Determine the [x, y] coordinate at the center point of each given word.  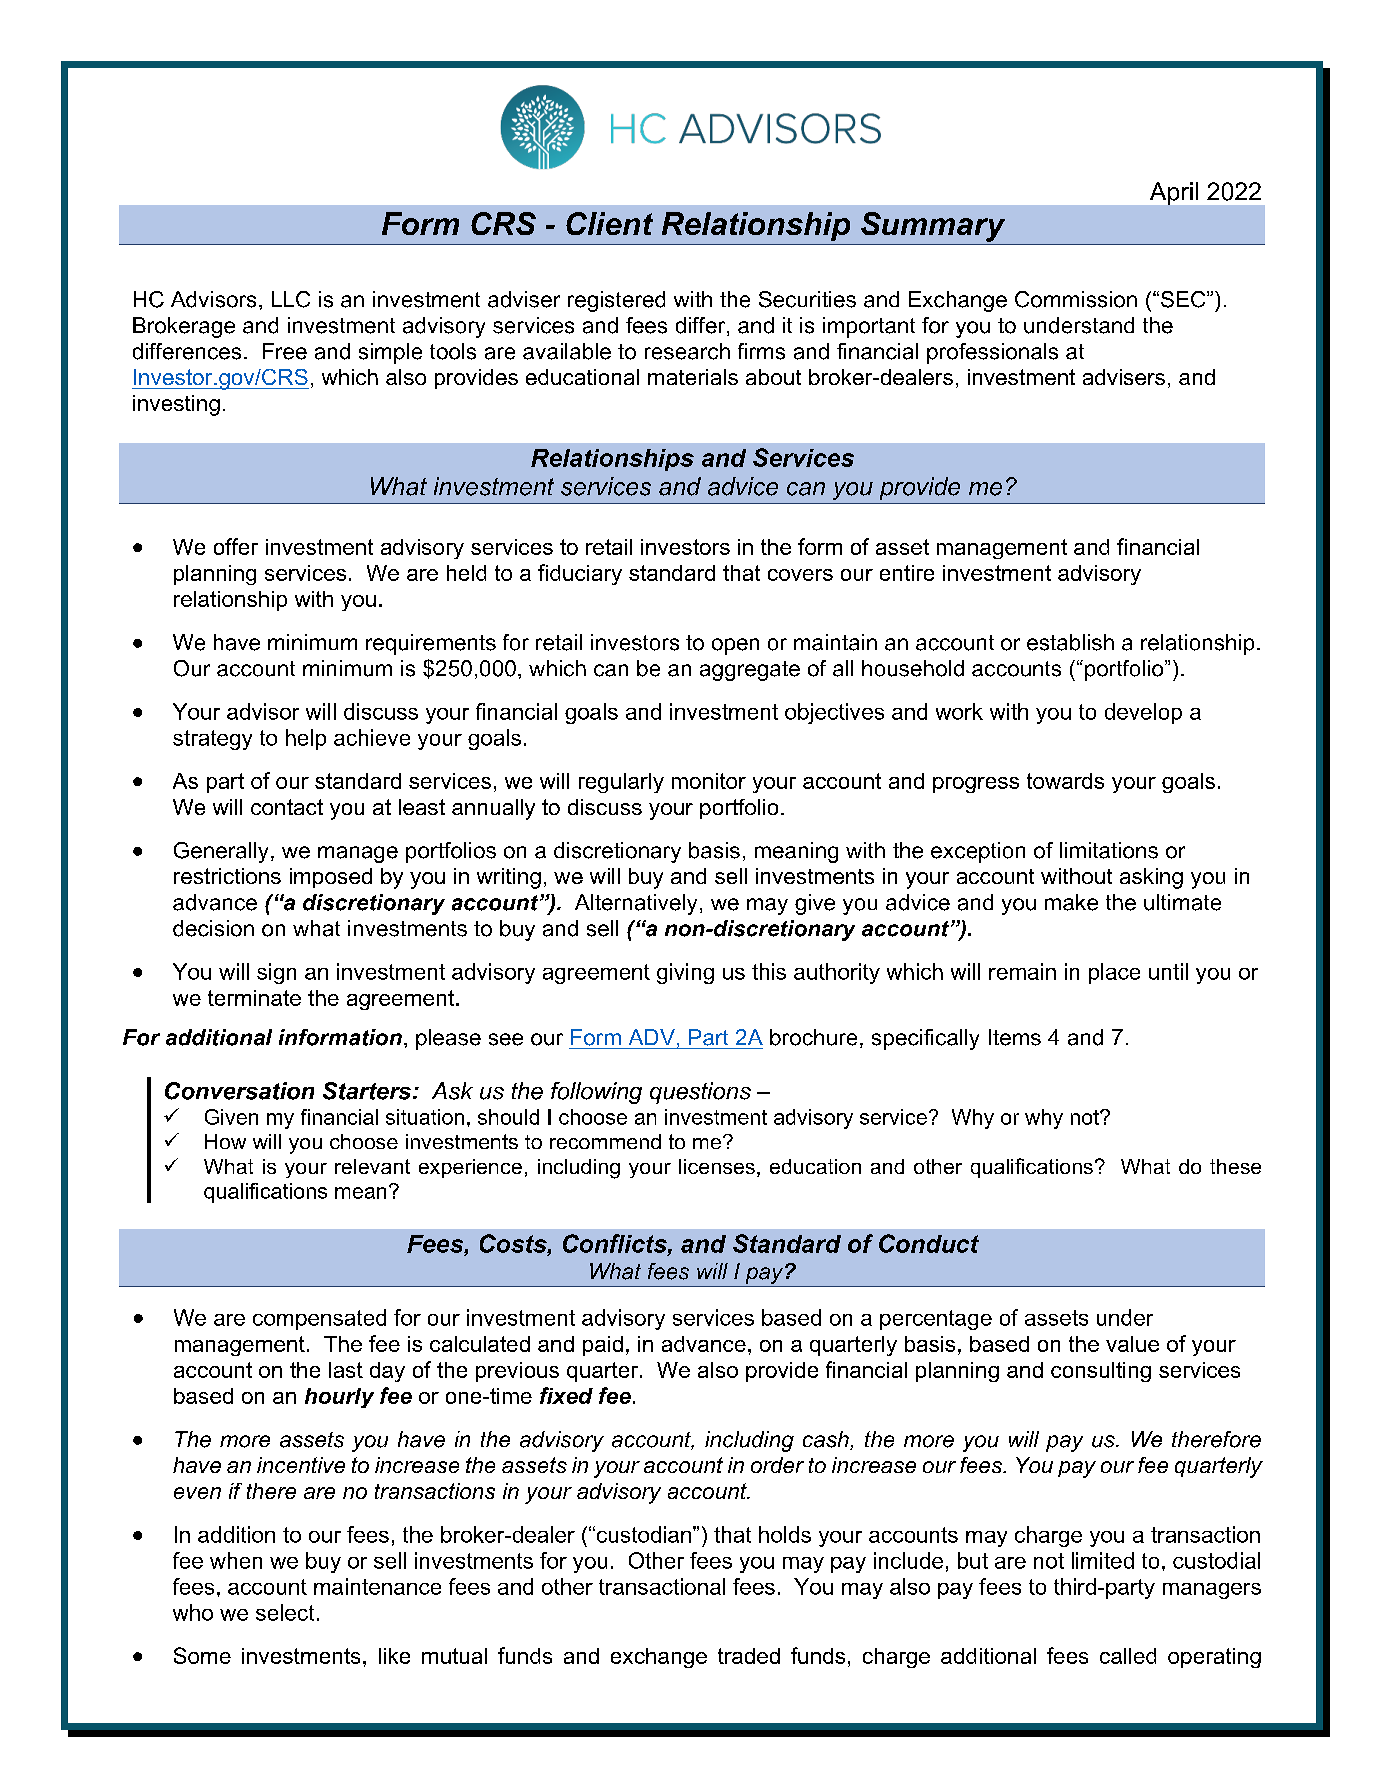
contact [287, 807]
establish [1070, 642]
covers [800, 575]
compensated [319, 1319]
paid [603, 1346]
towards [1065, 781]
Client [609, 223]
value [1132, 1344]
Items [1015, 1037]
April [1174, 193]
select [285, 1612]
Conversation [239, 1091]
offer [236, 546]
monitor [709, 781]
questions [700, 1093]
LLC [291, 299]
